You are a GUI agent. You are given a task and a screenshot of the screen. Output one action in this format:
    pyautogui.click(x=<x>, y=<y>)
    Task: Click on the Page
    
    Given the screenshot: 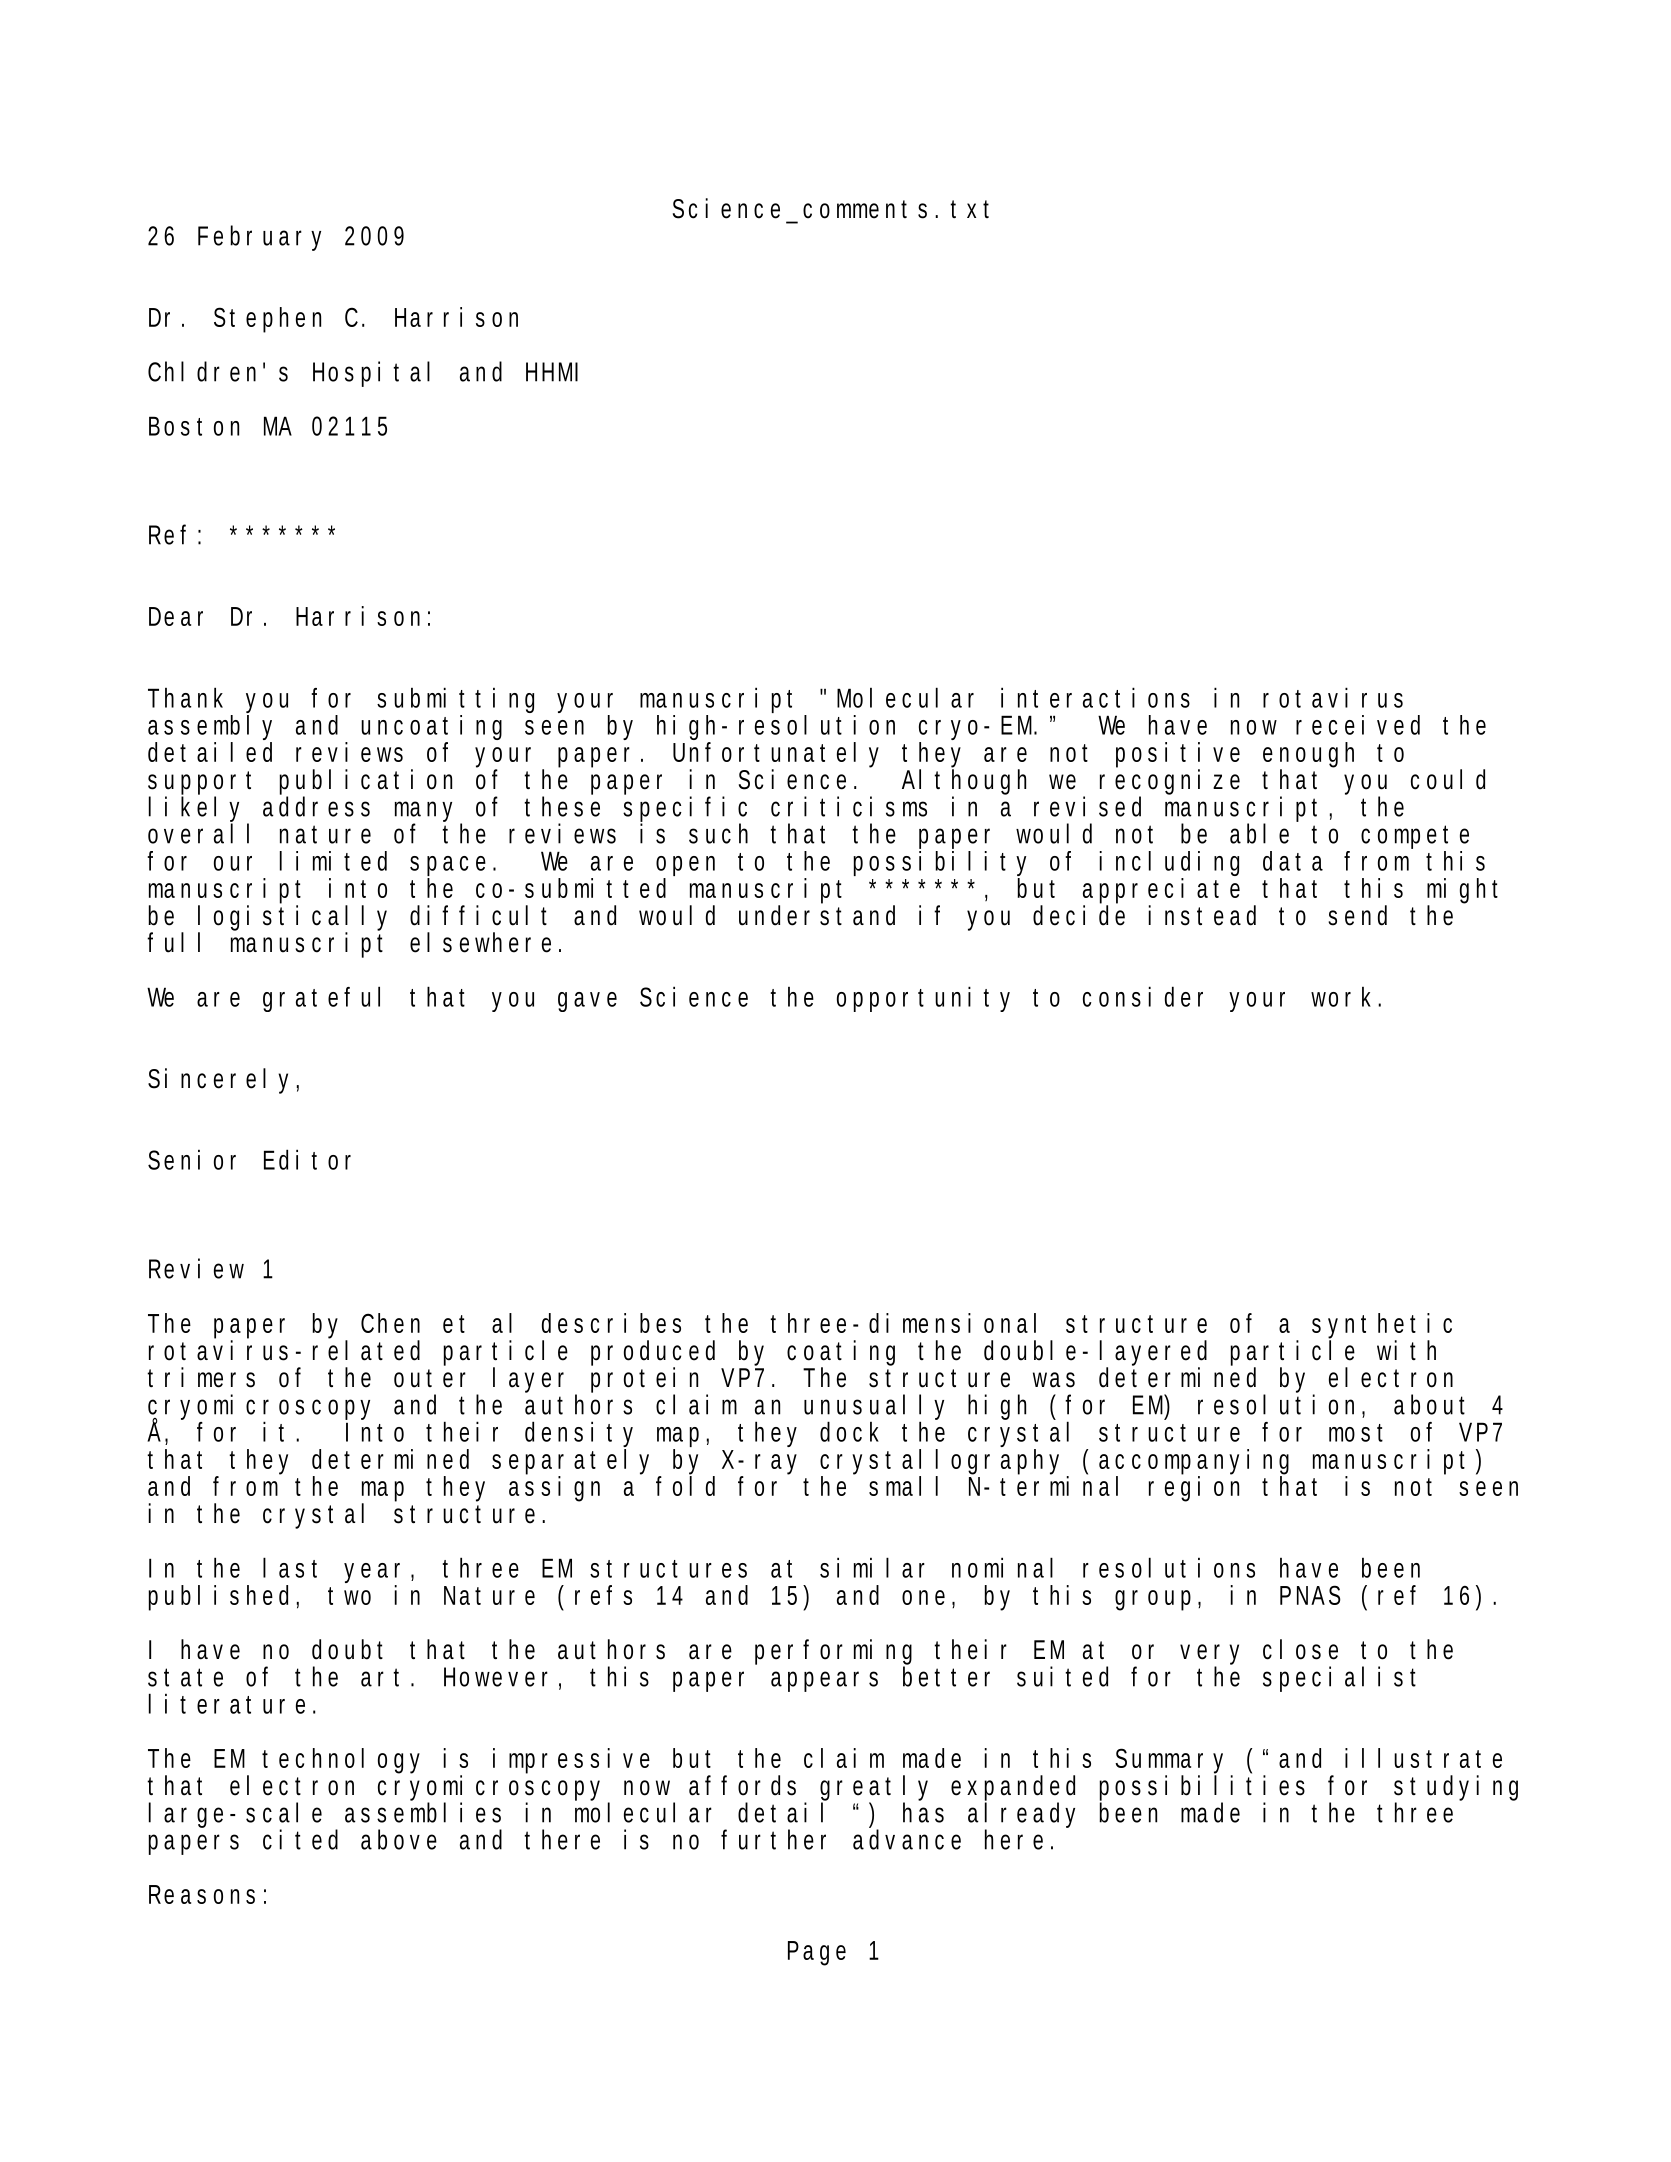 What is the action you would take?
    pyautogui.click(x=817, y=1953)
